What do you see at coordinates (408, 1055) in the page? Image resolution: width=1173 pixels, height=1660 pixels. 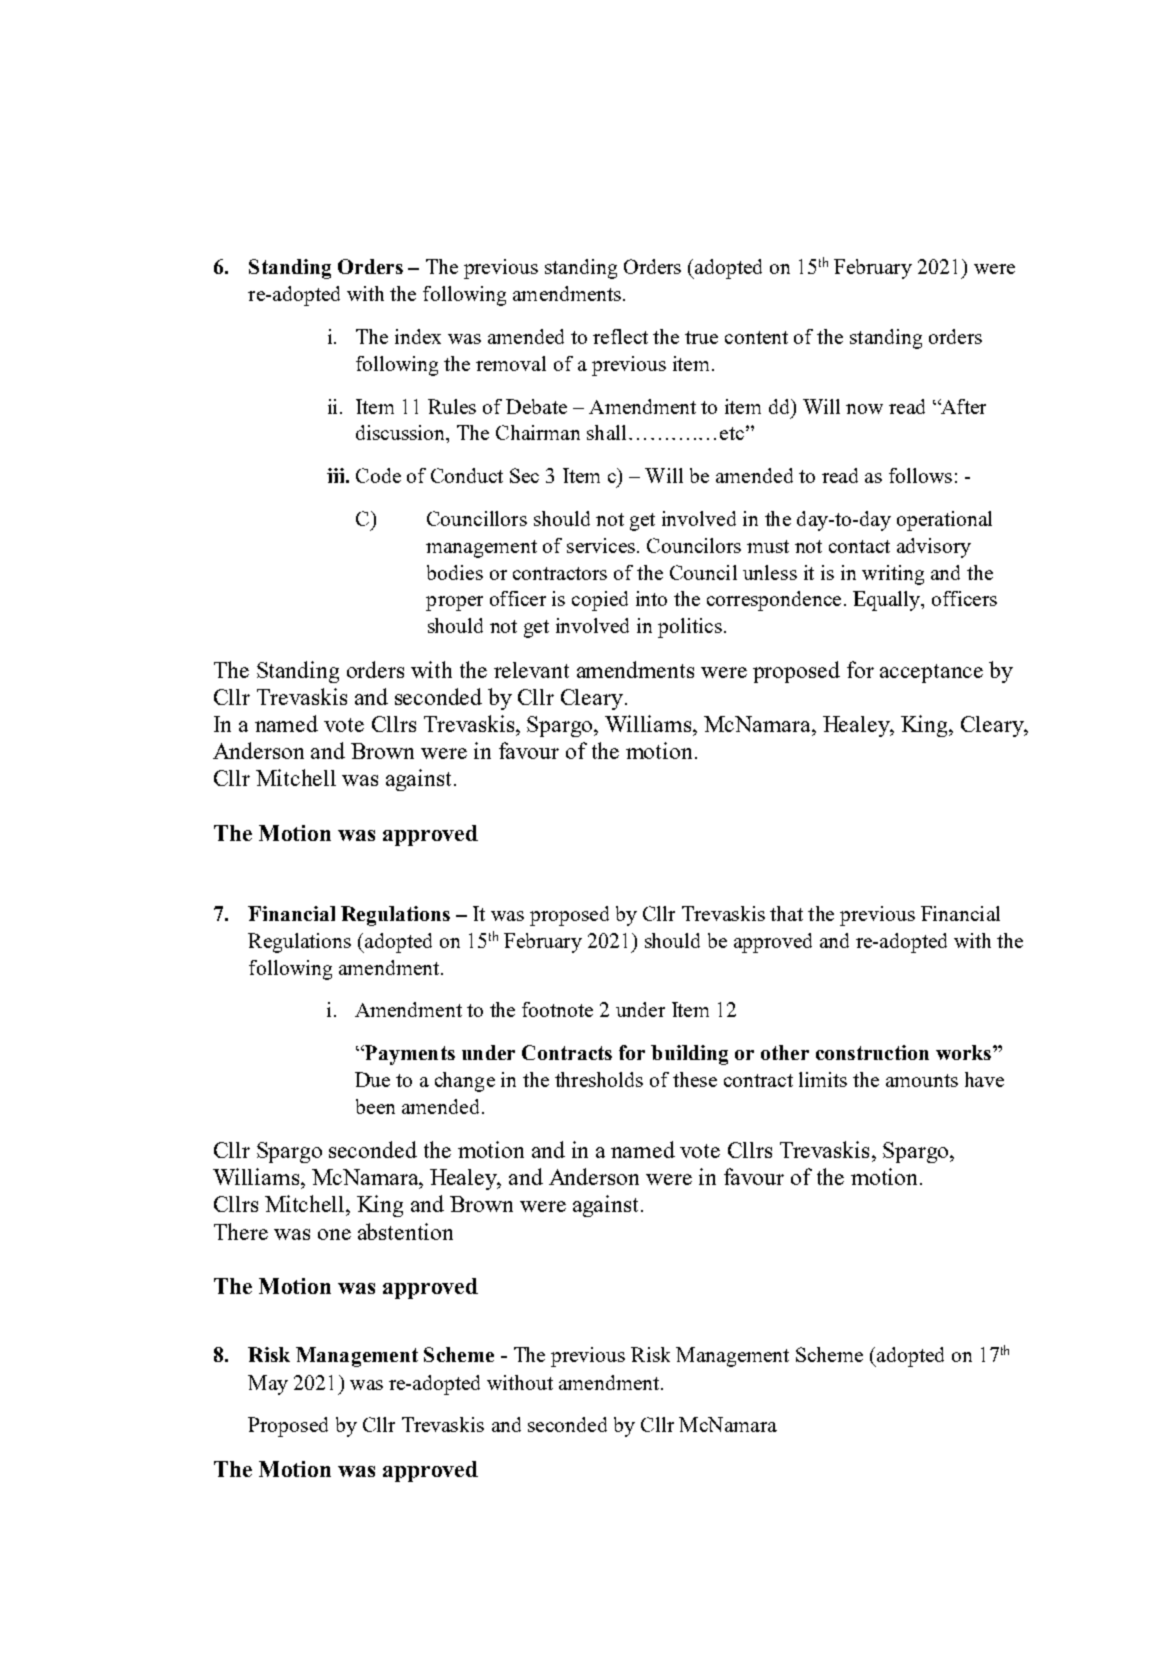 I see `Payments` at bounding box center [408, 1055].
